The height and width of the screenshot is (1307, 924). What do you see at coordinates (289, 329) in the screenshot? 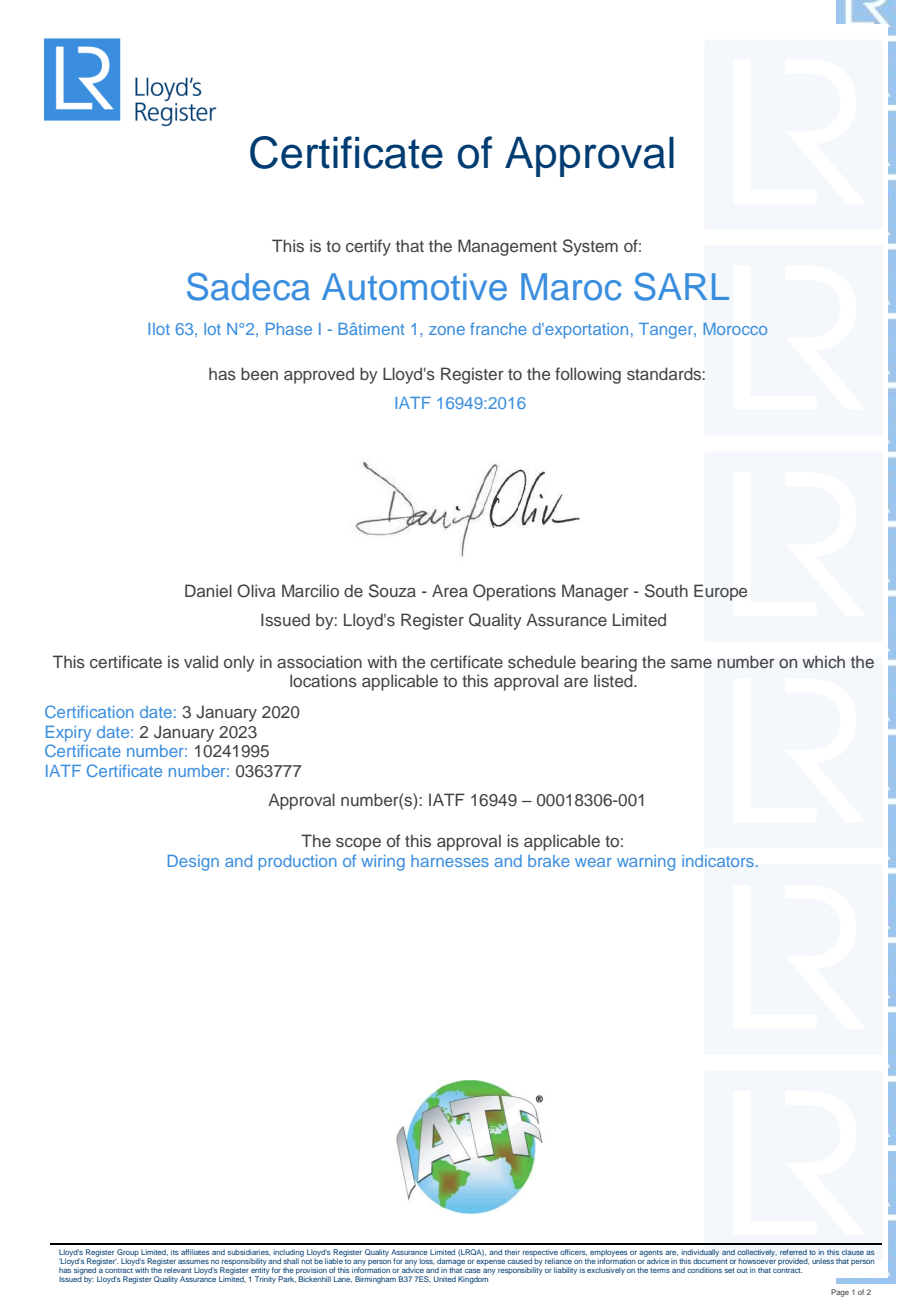
I see `Phase` at bounding box center [289, 329].
